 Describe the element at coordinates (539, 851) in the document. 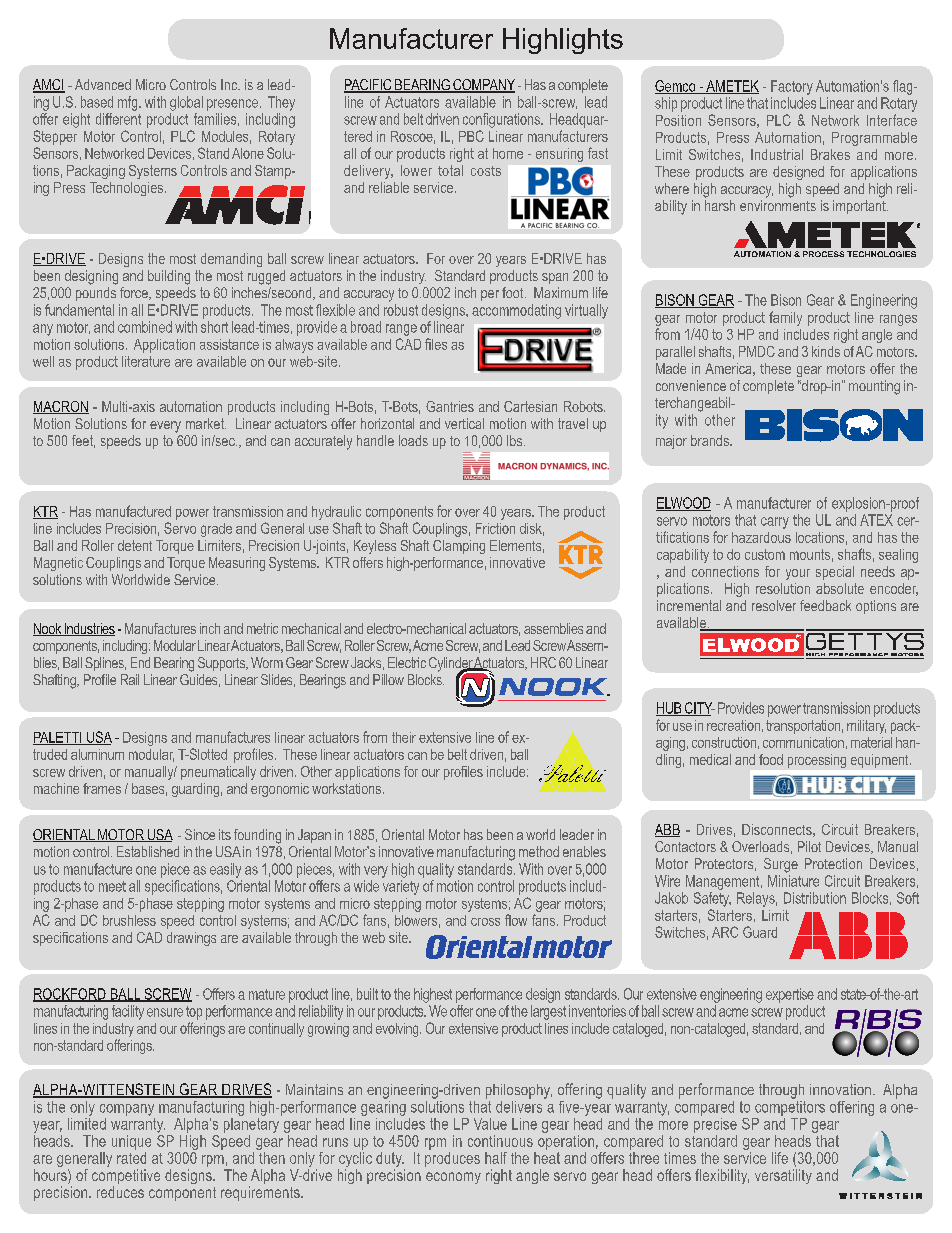

I see `method` at that location.
